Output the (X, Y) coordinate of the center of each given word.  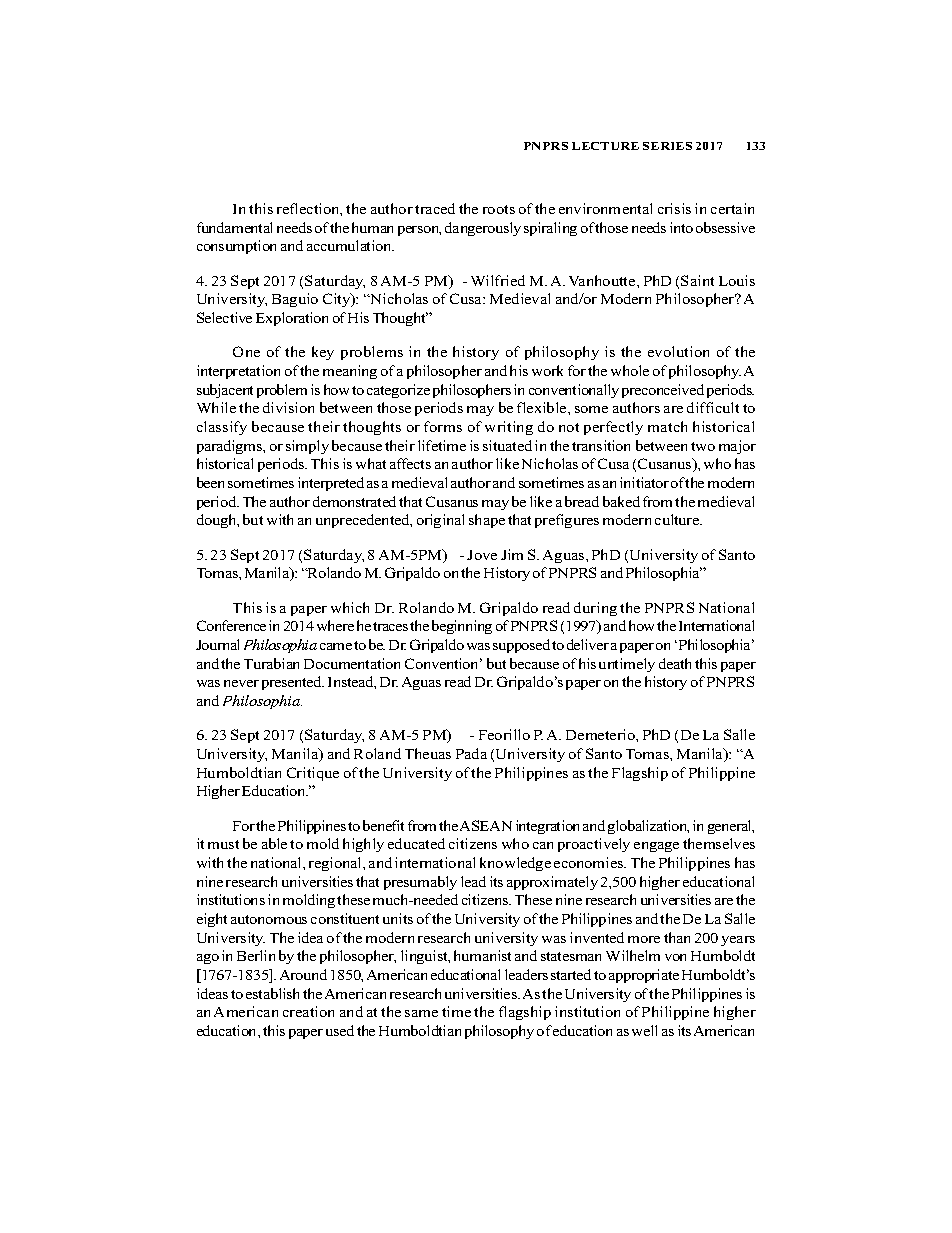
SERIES (667, 146)
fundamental (234, 227)
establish (272, 993)
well (644, 1030)
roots (499, 209)
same (421, 1013)
